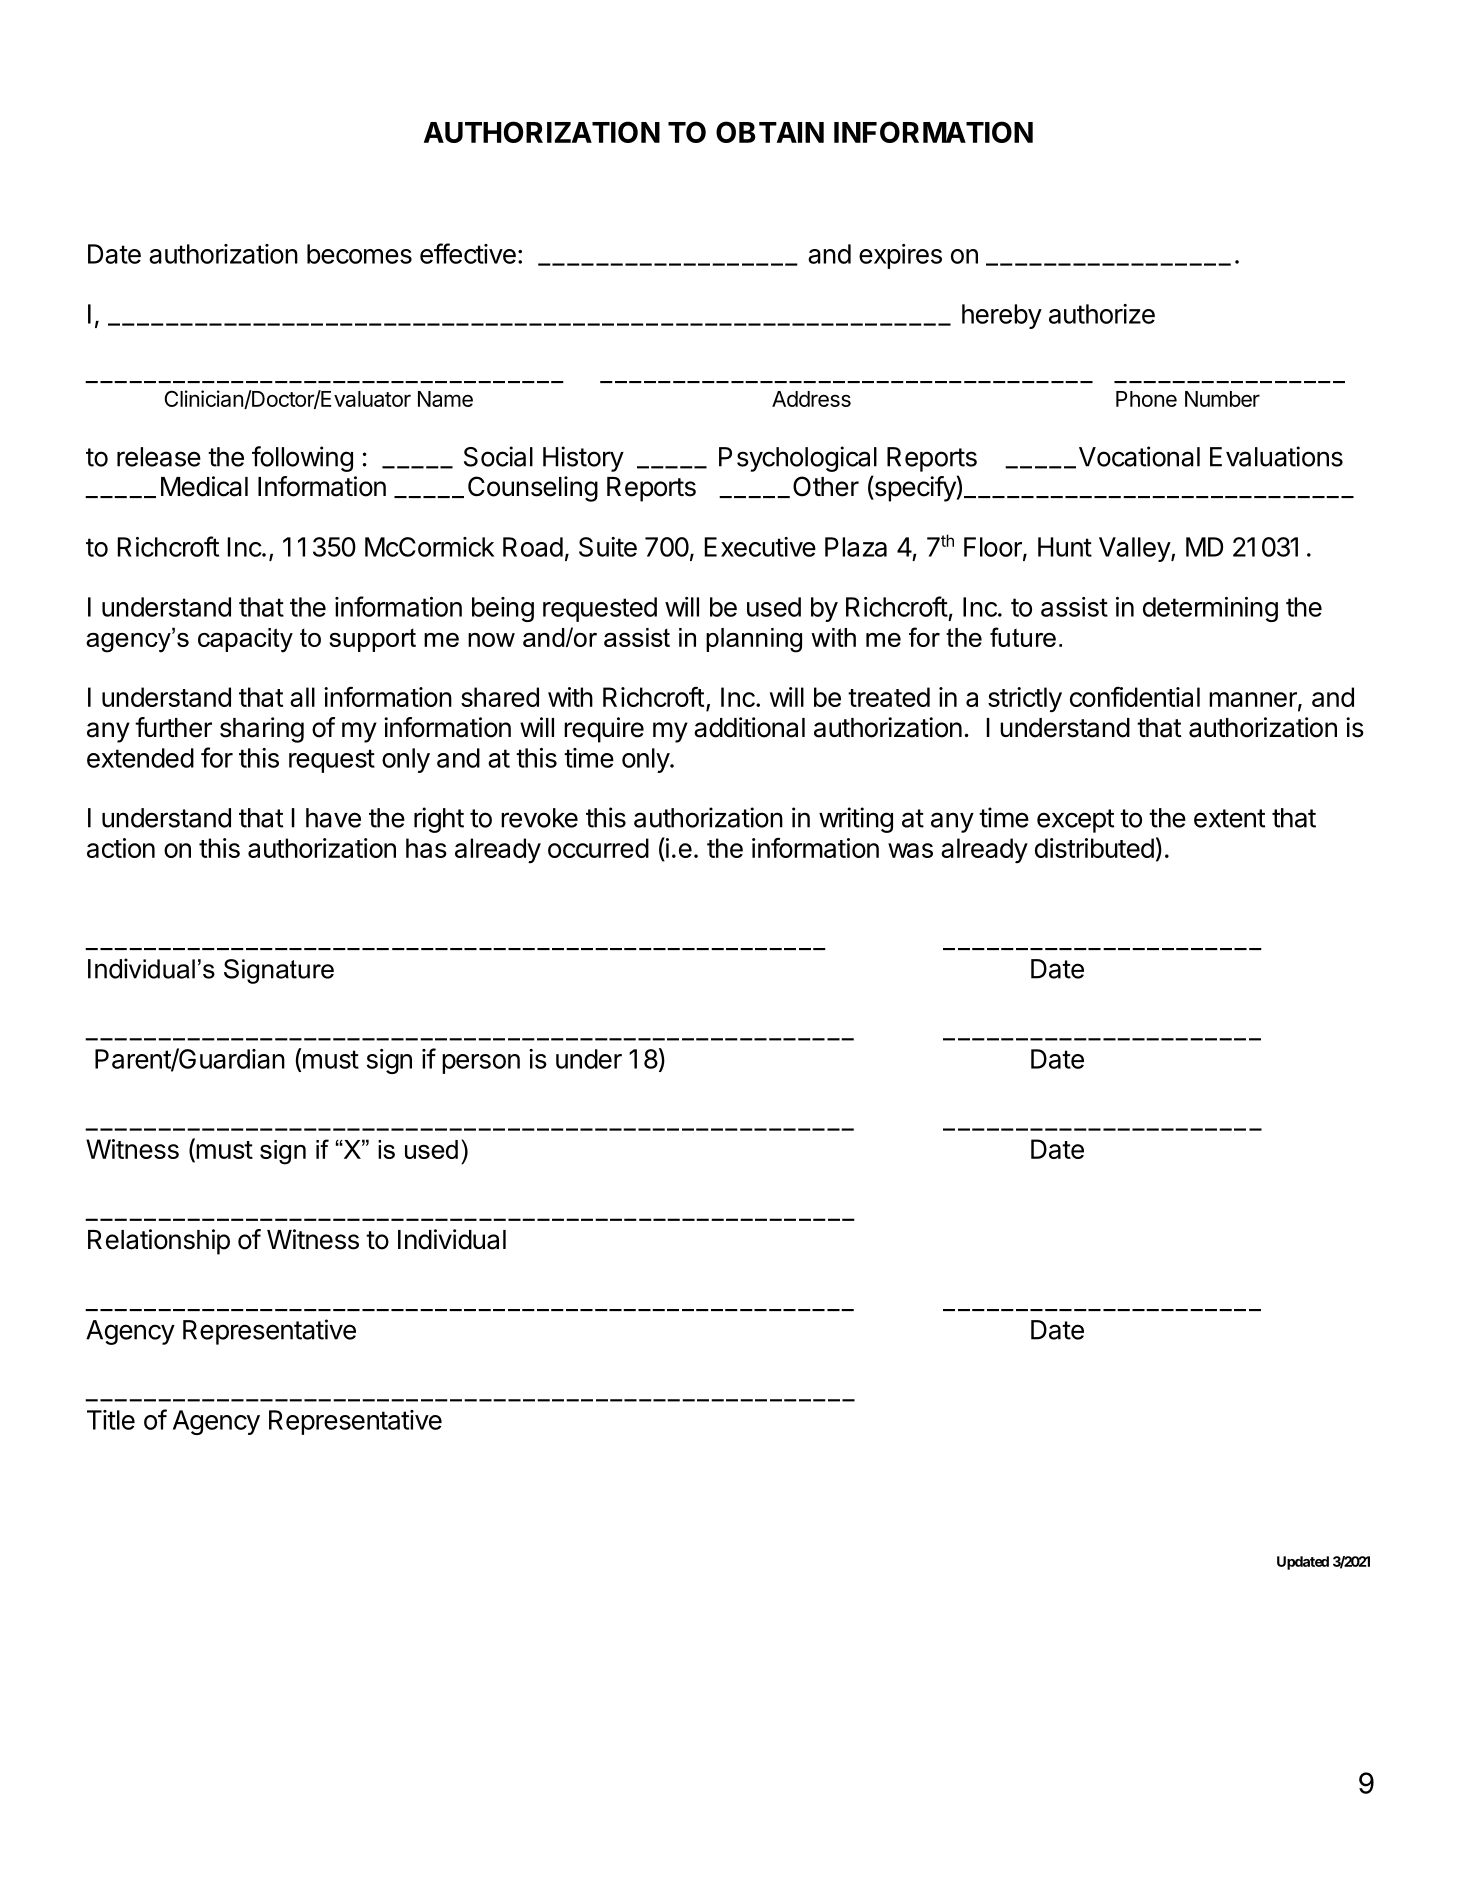  I want to click on Address, so click(811, 399).
